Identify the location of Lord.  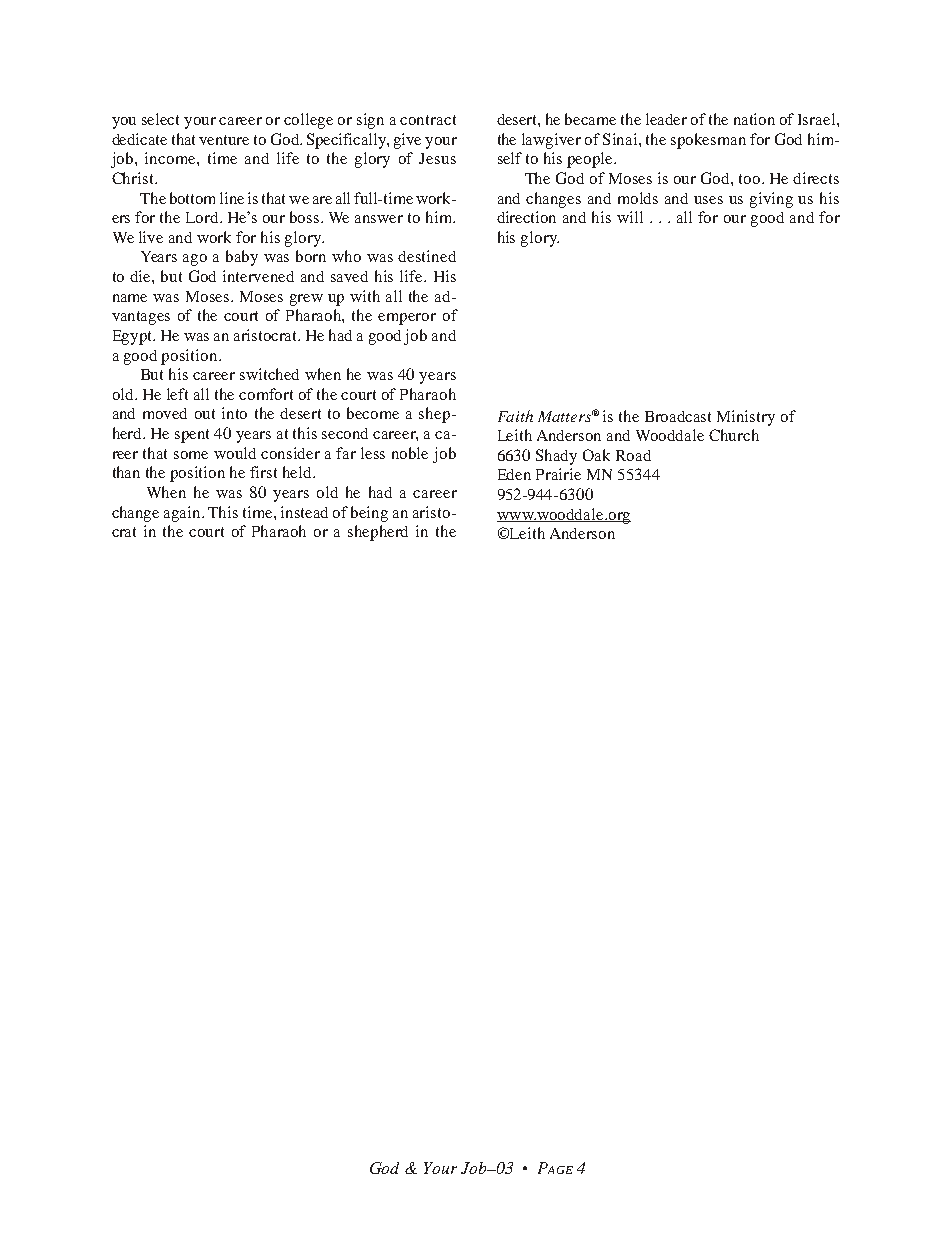
(203, 217).
